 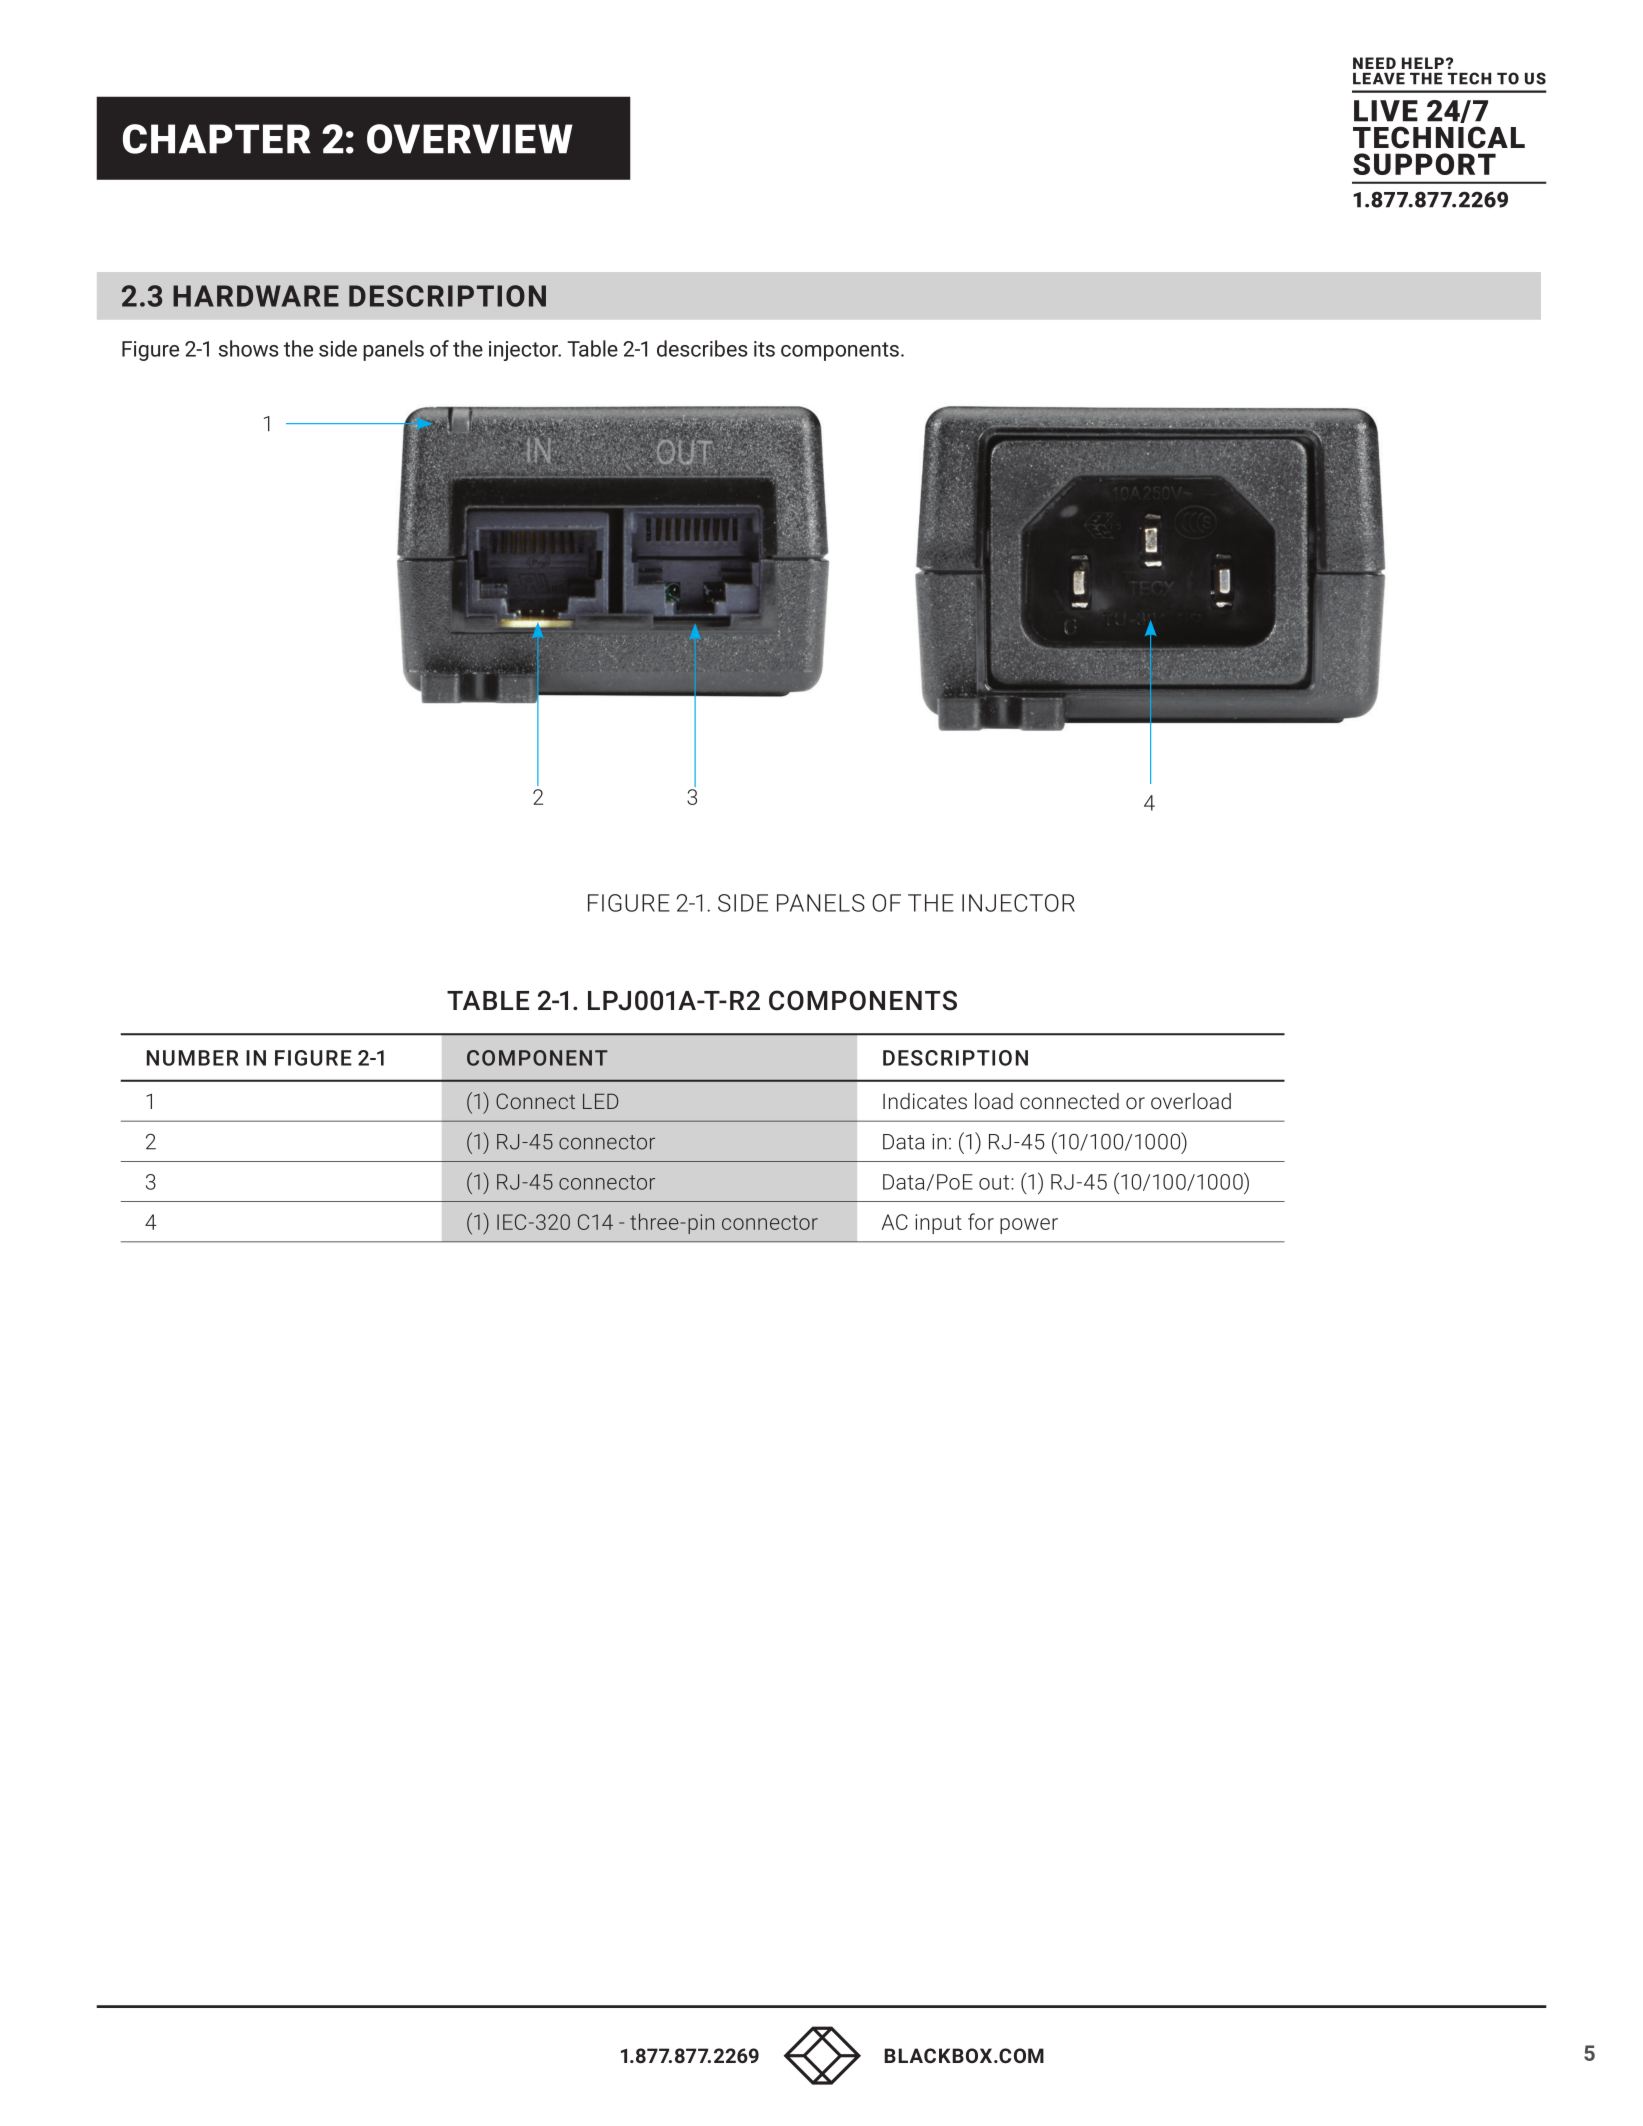 I want to click on for, so click(x=981, y=1221).
